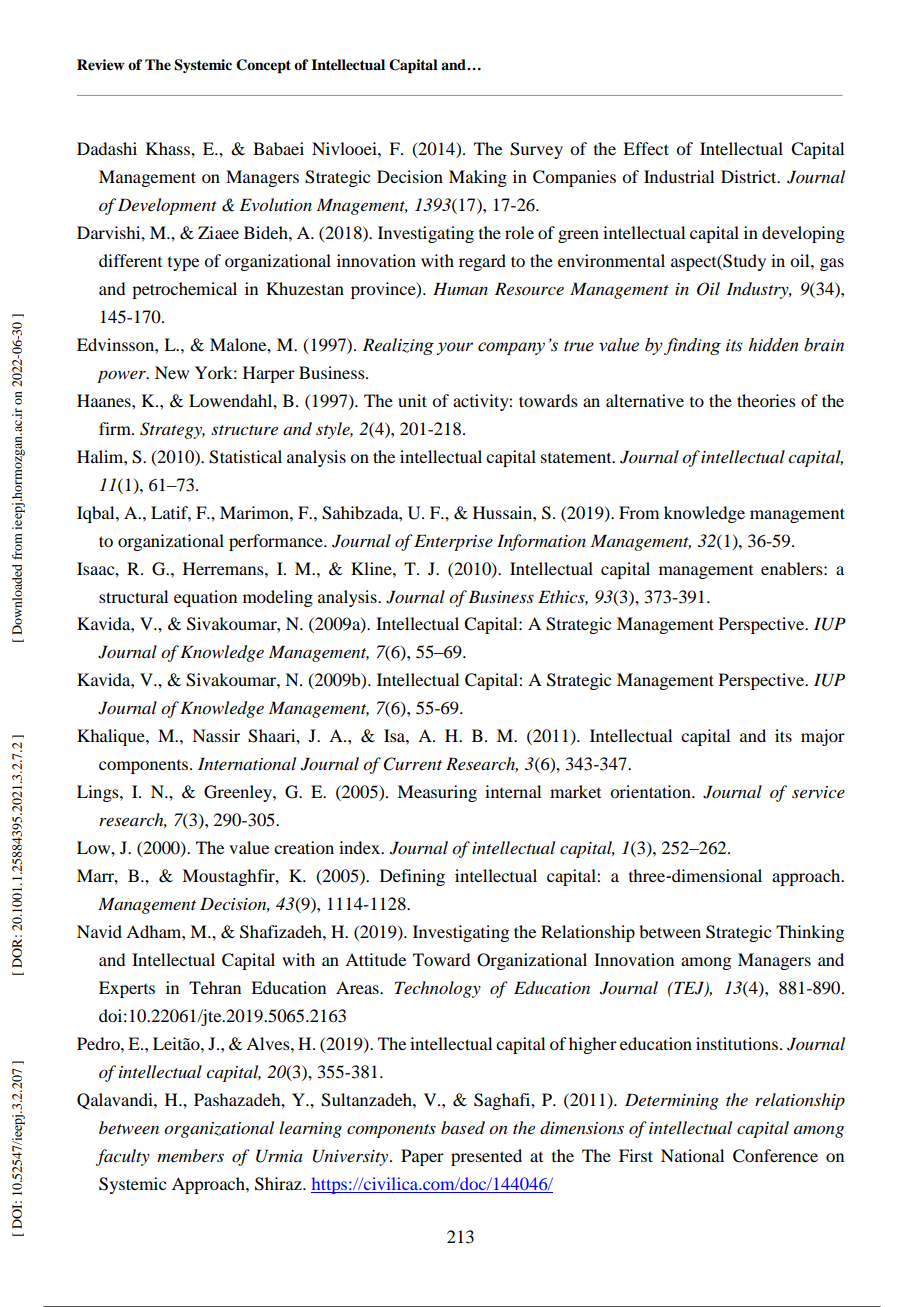  Describe the element at coordinates (536, 150) in the image. I see `Survey` at that location.
